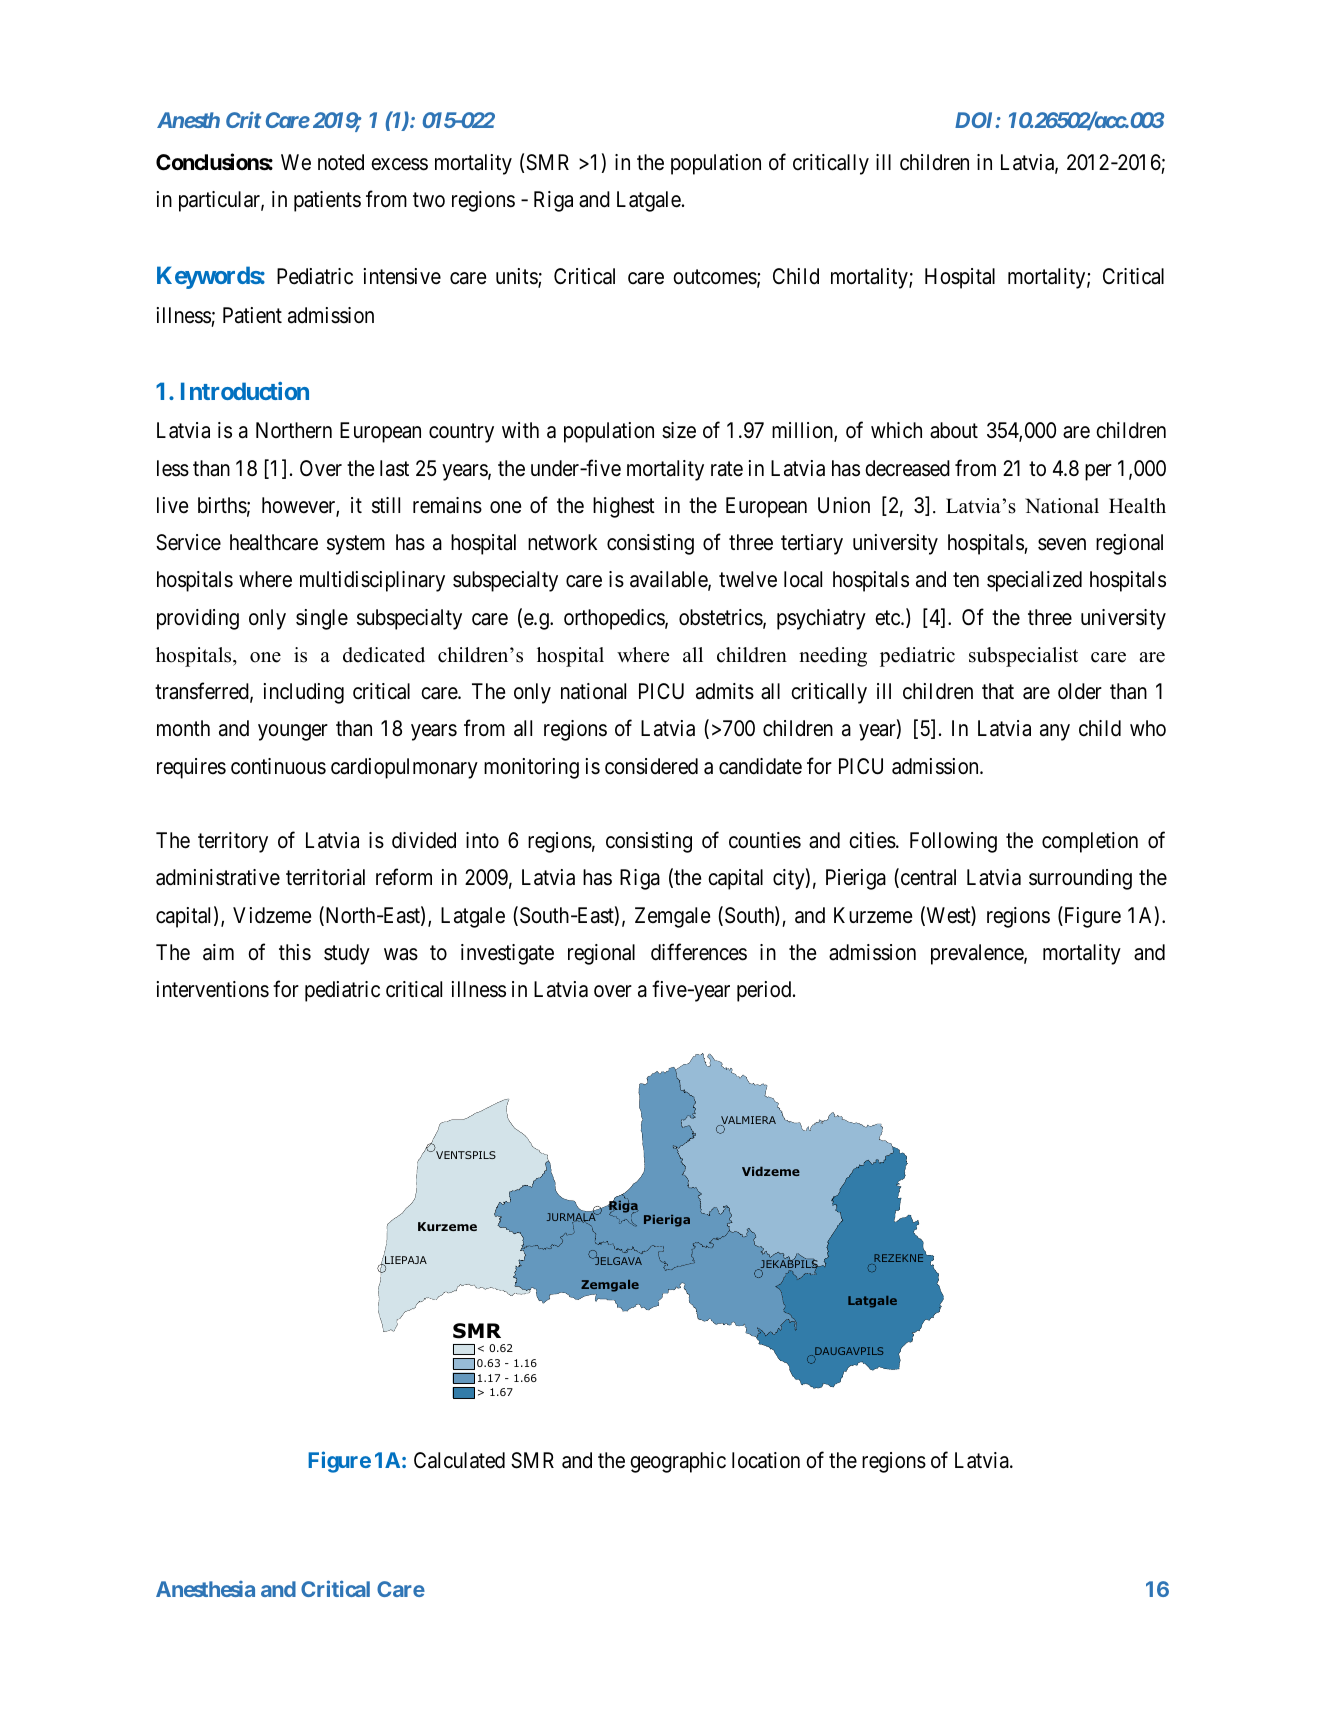 This page has width=1322, height=1711. What do you see at coordinates (748, 579) in the page?
I see `twelve` at bounding box center [748, 579].
